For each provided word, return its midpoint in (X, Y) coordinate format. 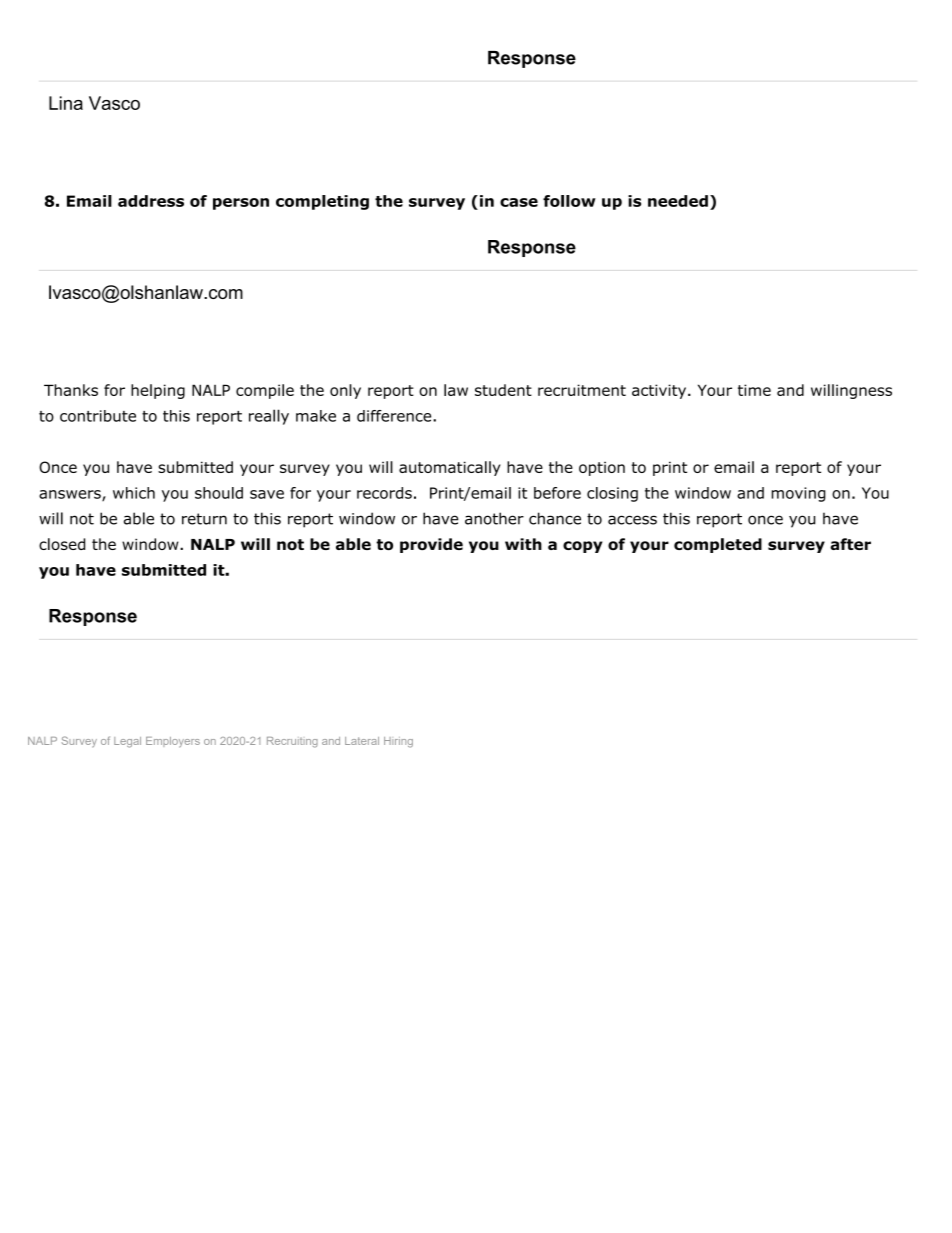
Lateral (362, 741)
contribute (98, 416)
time (754, 390)
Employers (173, 742)
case (519, 202)
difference (395, 416)
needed (678, 201)
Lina (66, 103)
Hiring (398, 742)
